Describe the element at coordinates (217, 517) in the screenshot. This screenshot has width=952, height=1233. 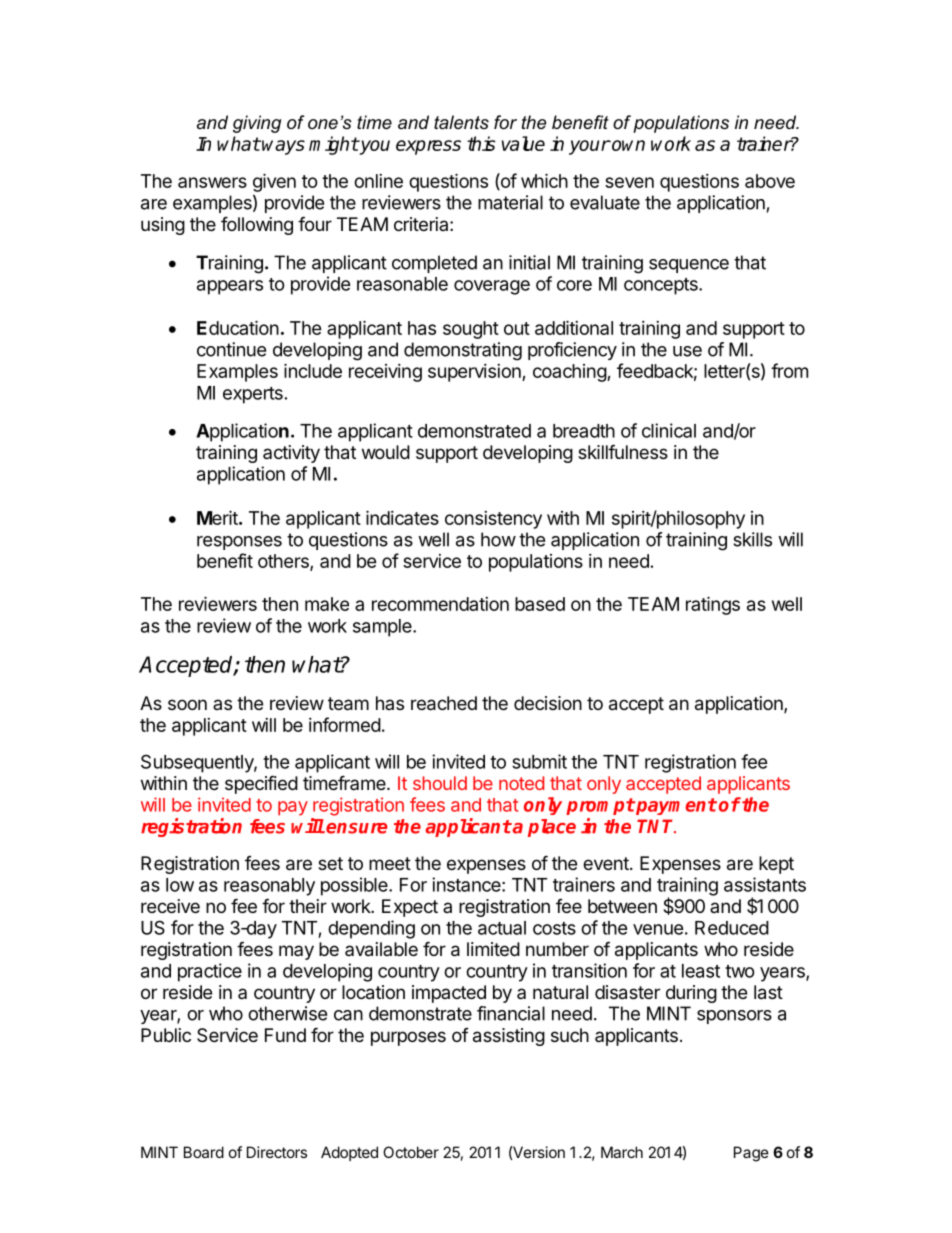
I see `Merit` at that location.
